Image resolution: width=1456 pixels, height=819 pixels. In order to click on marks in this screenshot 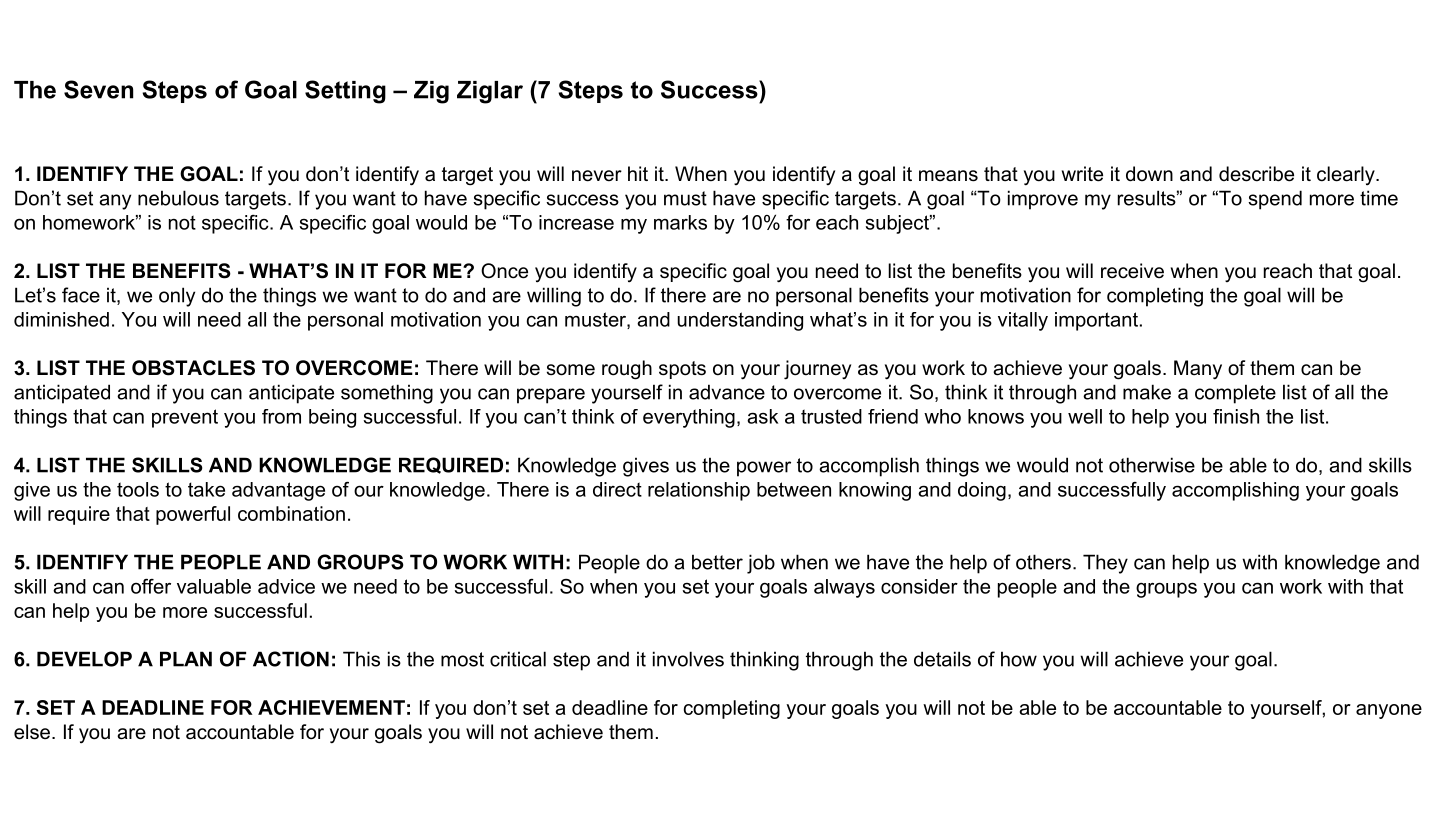, I will do `click(680, 222)`.
